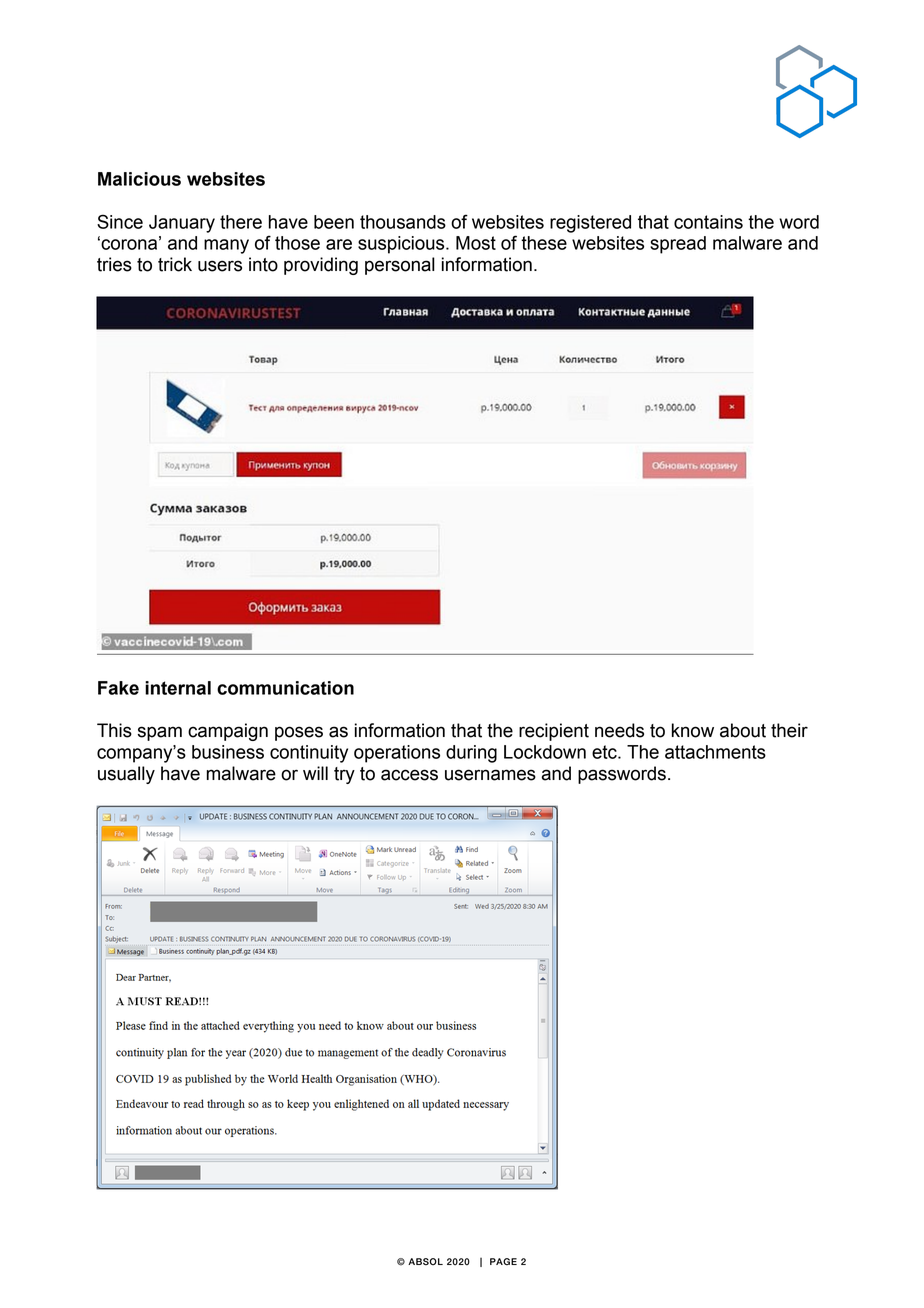 Image resolution: width=924 pixels, height=1308 pixels. Describe the element at coordinates (605, 752) in the screenshot. I see `etc` at that location.
